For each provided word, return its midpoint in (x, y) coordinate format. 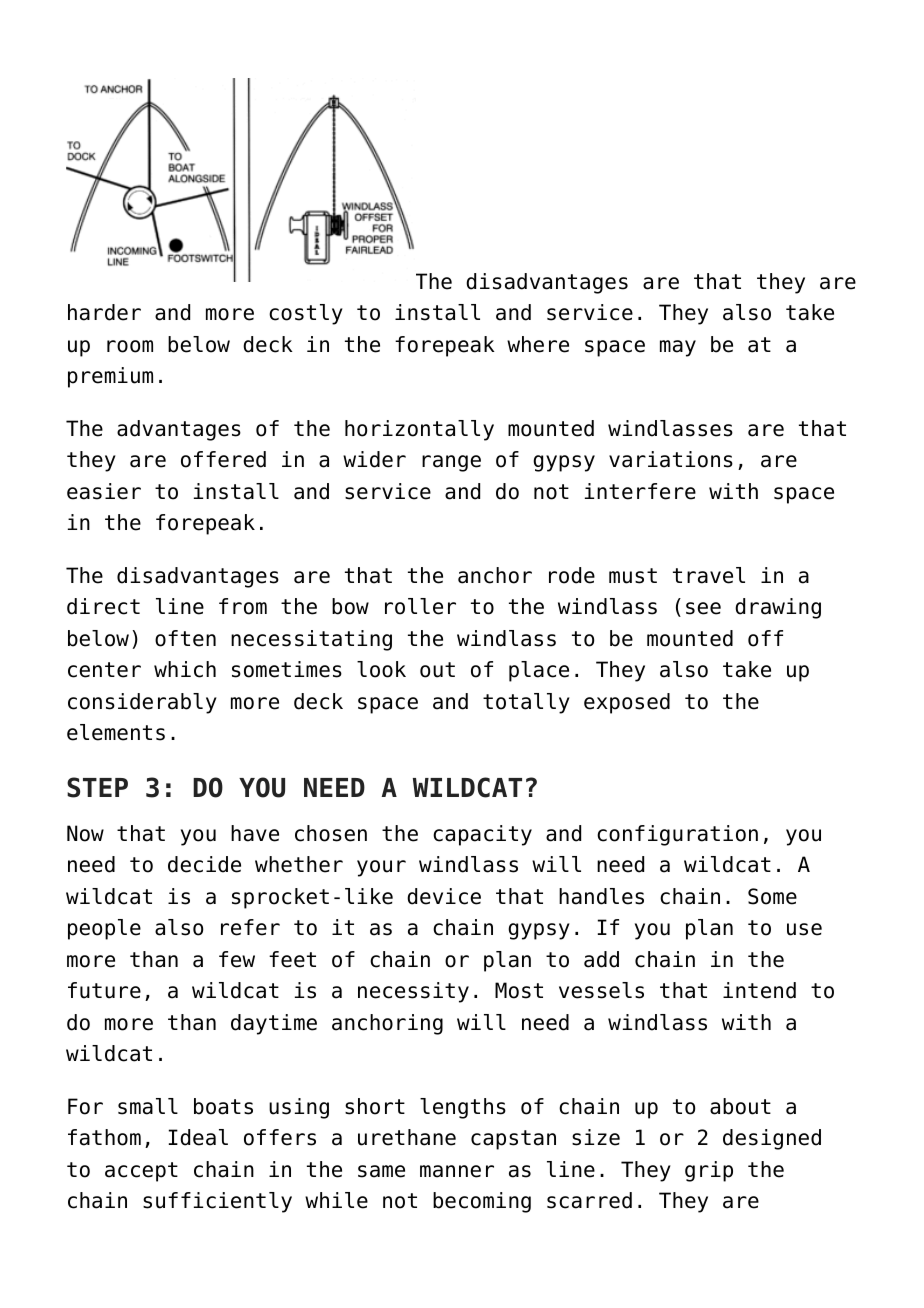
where (538, 344)
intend (759, 990)
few (237, 959)
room (130, 346)
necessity (413, 992)
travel (709, 575)
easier (104, 491)
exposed (627, 703)
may (678, 348)
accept (141, 1172)
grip (709, 1171)
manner (457, 1171)
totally (526, 703)
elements (116, 732)
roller (420, 606)
